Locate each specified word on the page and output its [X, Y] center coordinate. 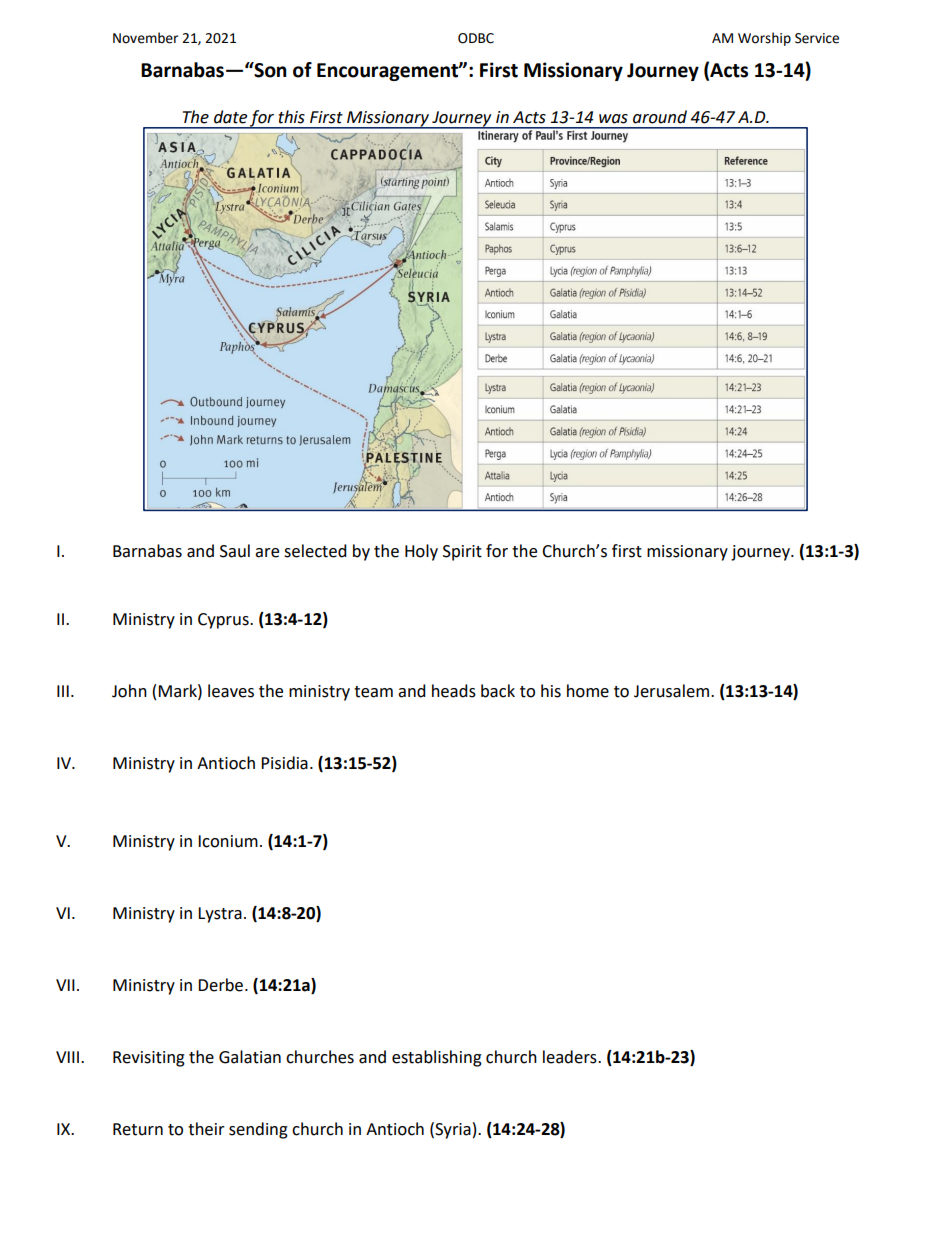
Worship [764, 39]
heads [454, 691]
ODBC [476, 38]
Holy [421, 552]
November [145, 38]
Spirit [462, 553]
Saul [235, 551]
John [129, 691]
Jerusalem [671, 691]
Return [138, 1129]
